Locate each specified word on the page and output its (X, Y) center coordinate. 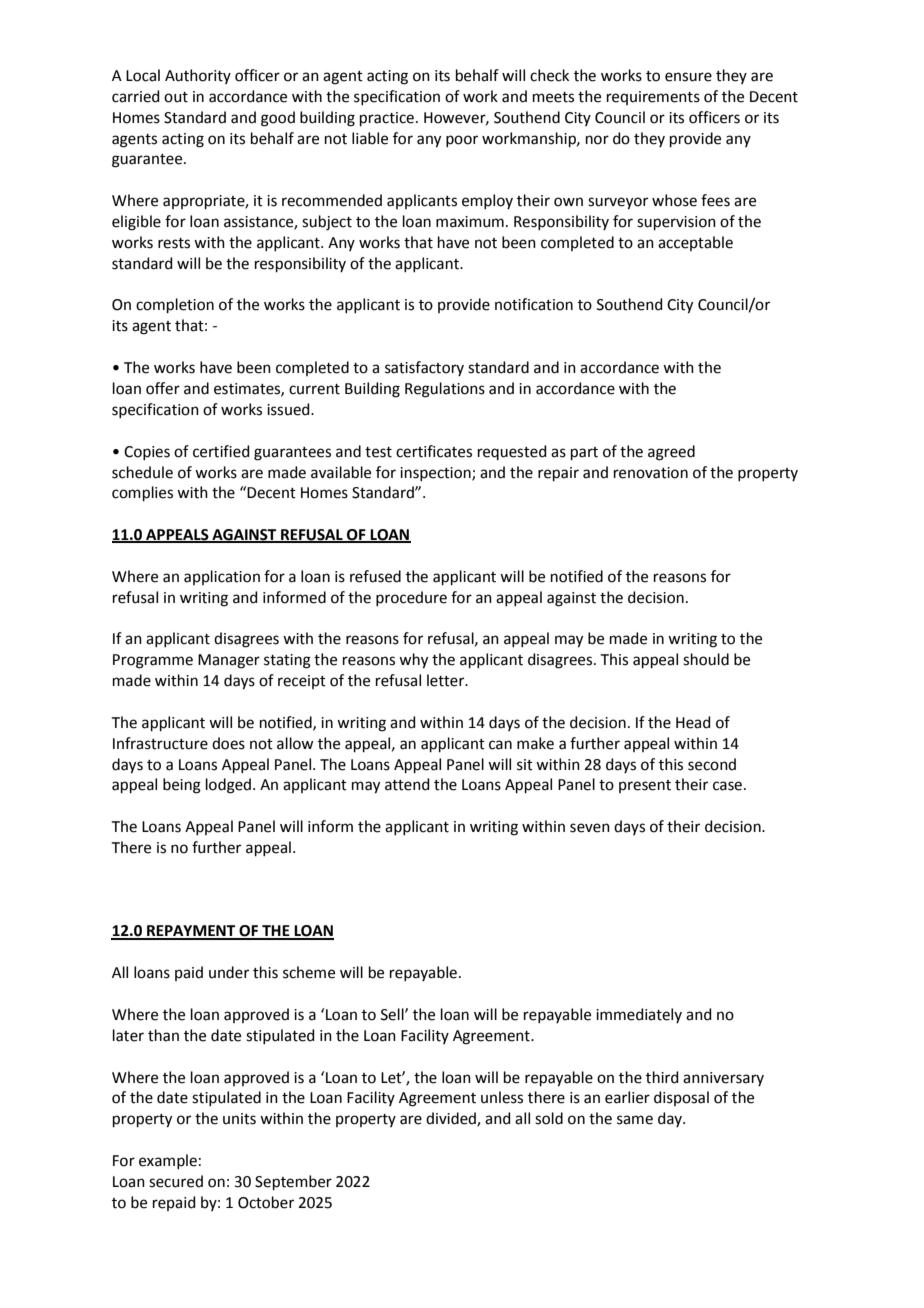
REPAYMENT (191, 932)
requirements (653, 98)
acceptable (695, 243)
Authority (198, 76)
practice (387, 119)
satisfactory (424, 368)
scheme (309, 972)
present (645, 786)
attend (407, 784)
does (228, 743)
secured (176, 1181)
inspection (436, 474)
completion (175, 305)
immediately (639, 1015)
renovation (651, 473)
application (222, 577)
